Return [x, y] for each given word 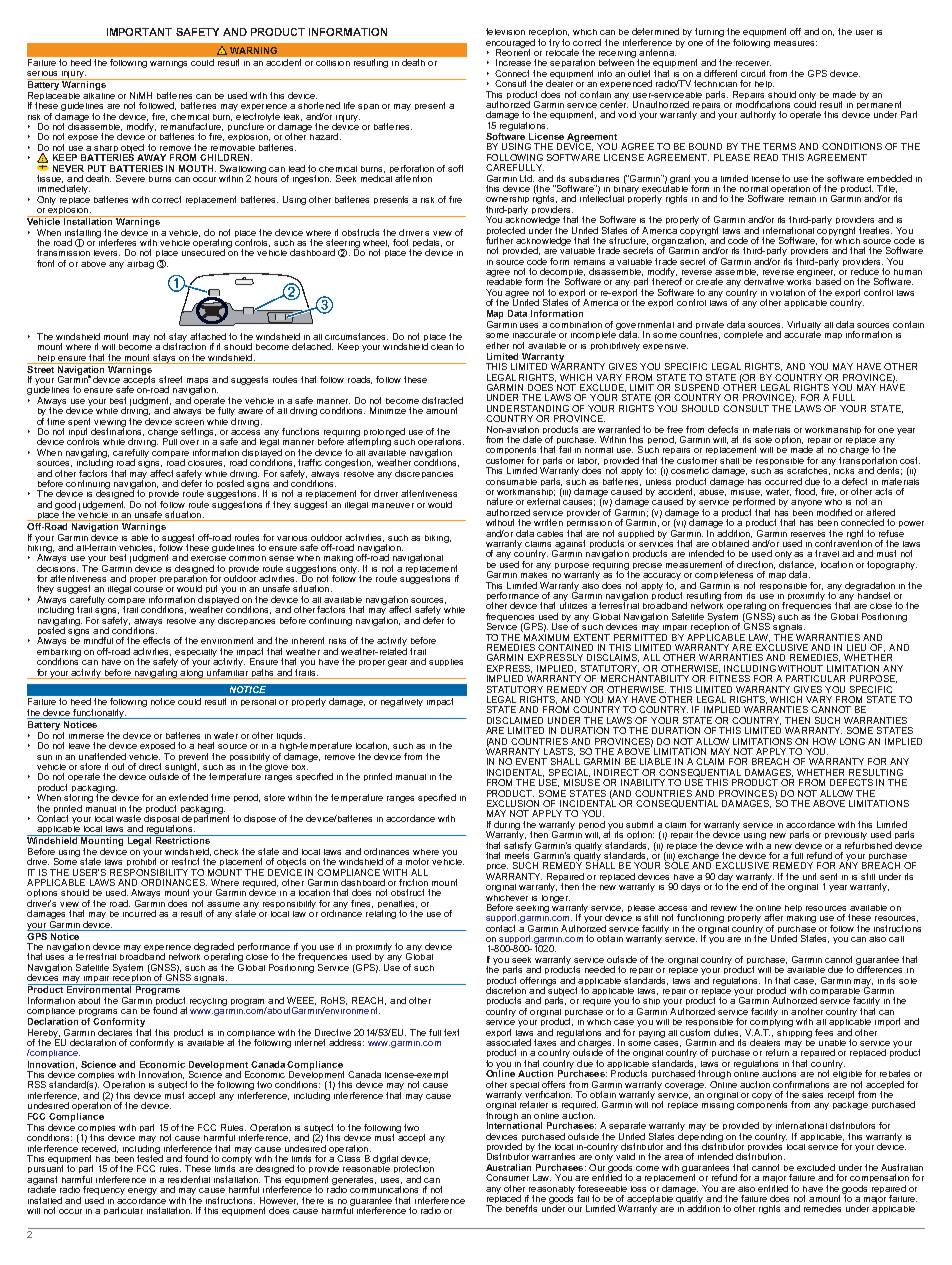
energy [142, 1193]
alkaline [99, 94]
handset [873, 594]
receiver [753, 63]
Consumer [507, 1177]
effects [156, 640]
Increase [513, 62]
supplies [446, 662]
